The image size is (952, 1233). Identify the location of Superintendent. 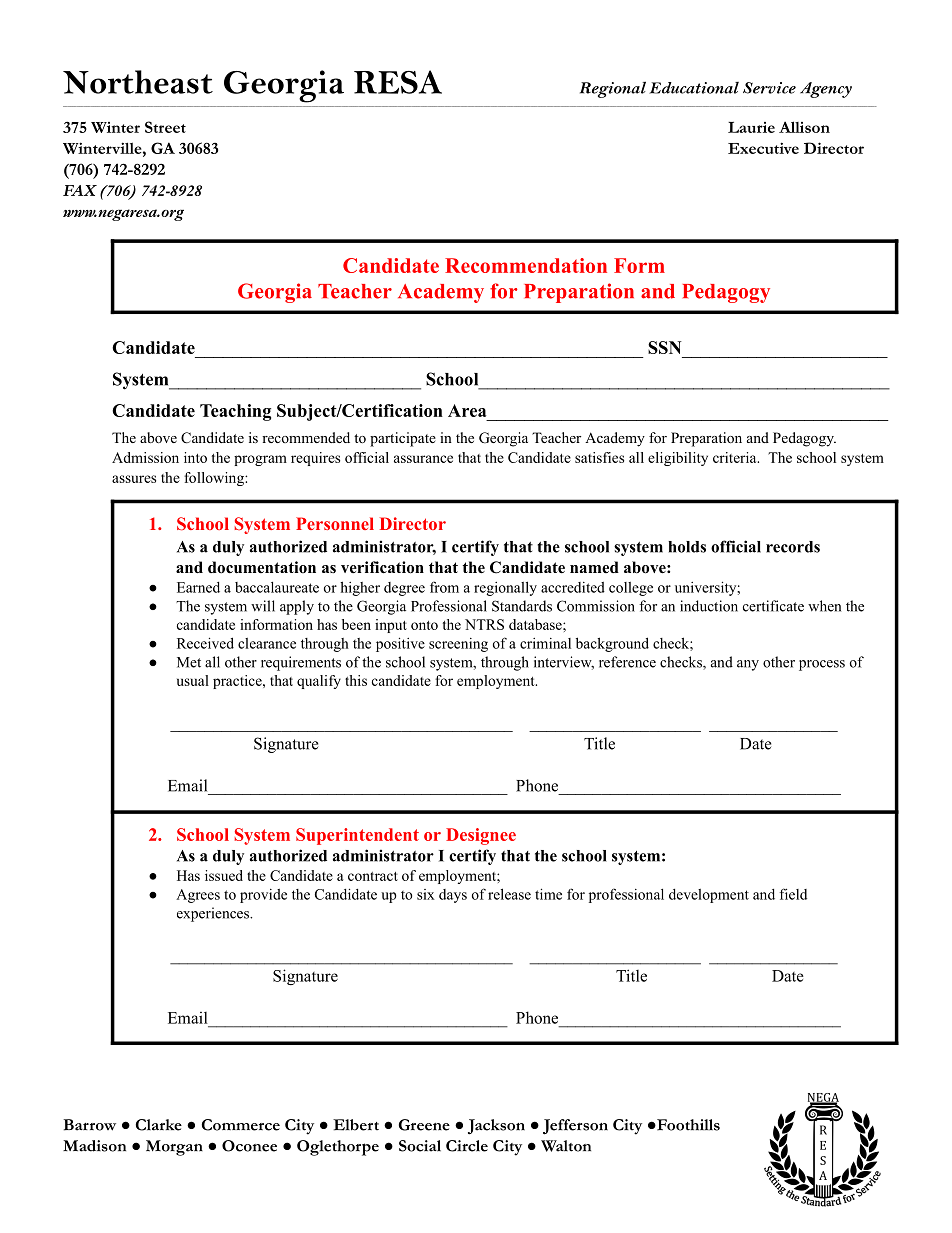
(357, 836).
